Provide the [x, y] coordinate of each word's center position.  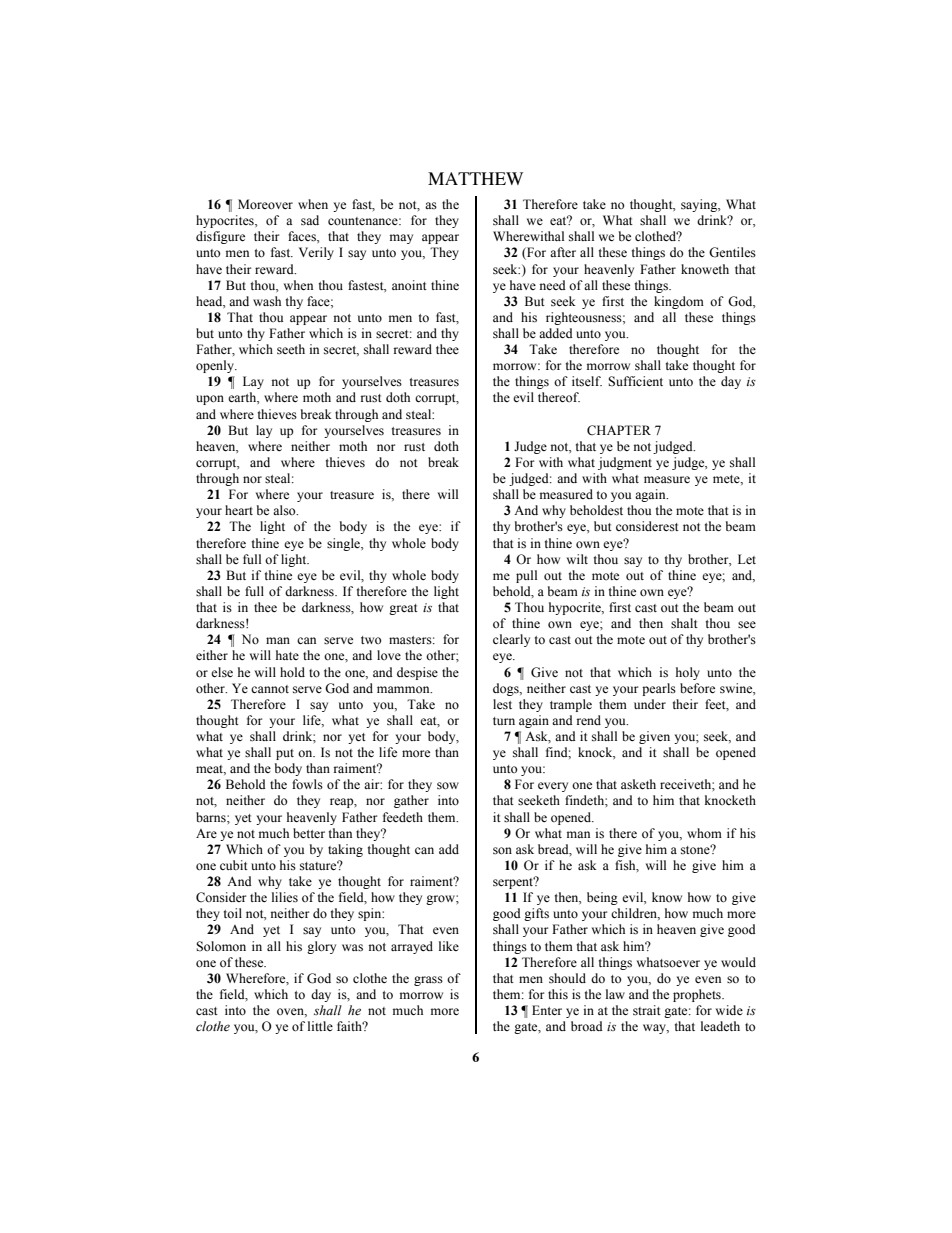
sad [310, 220]
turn [504, 721]
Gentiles [732, 252]
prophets [698, 995]
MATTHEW [475, 178]
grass [428, 981]
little [320, 1026]
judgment [625, 463]
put [285, 754]
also [285, 510]
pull [526, 576]
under [650, 704]
